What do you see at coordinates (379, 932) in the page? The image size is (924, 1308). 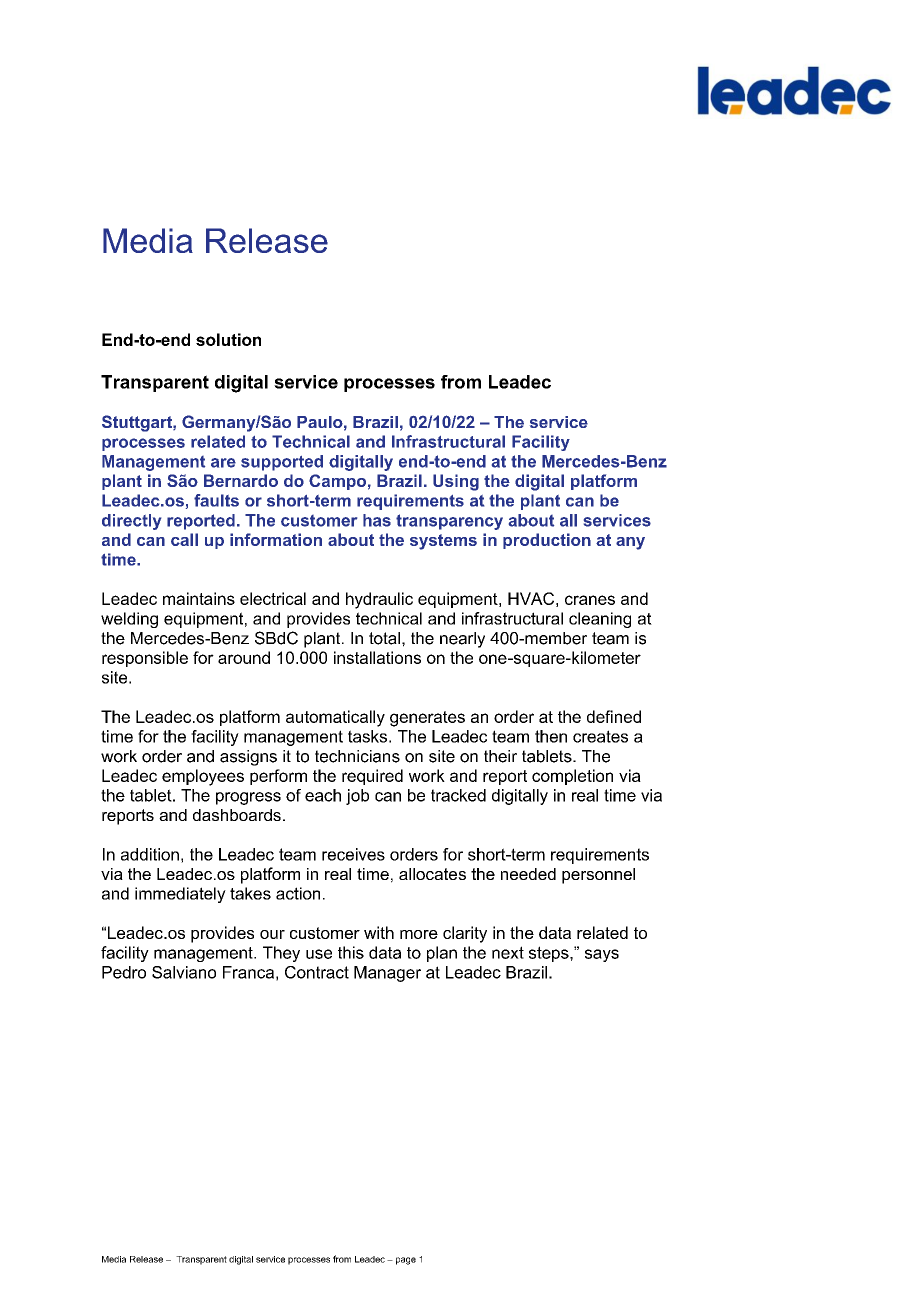 I see `with` at bounding box center [379, 932].
